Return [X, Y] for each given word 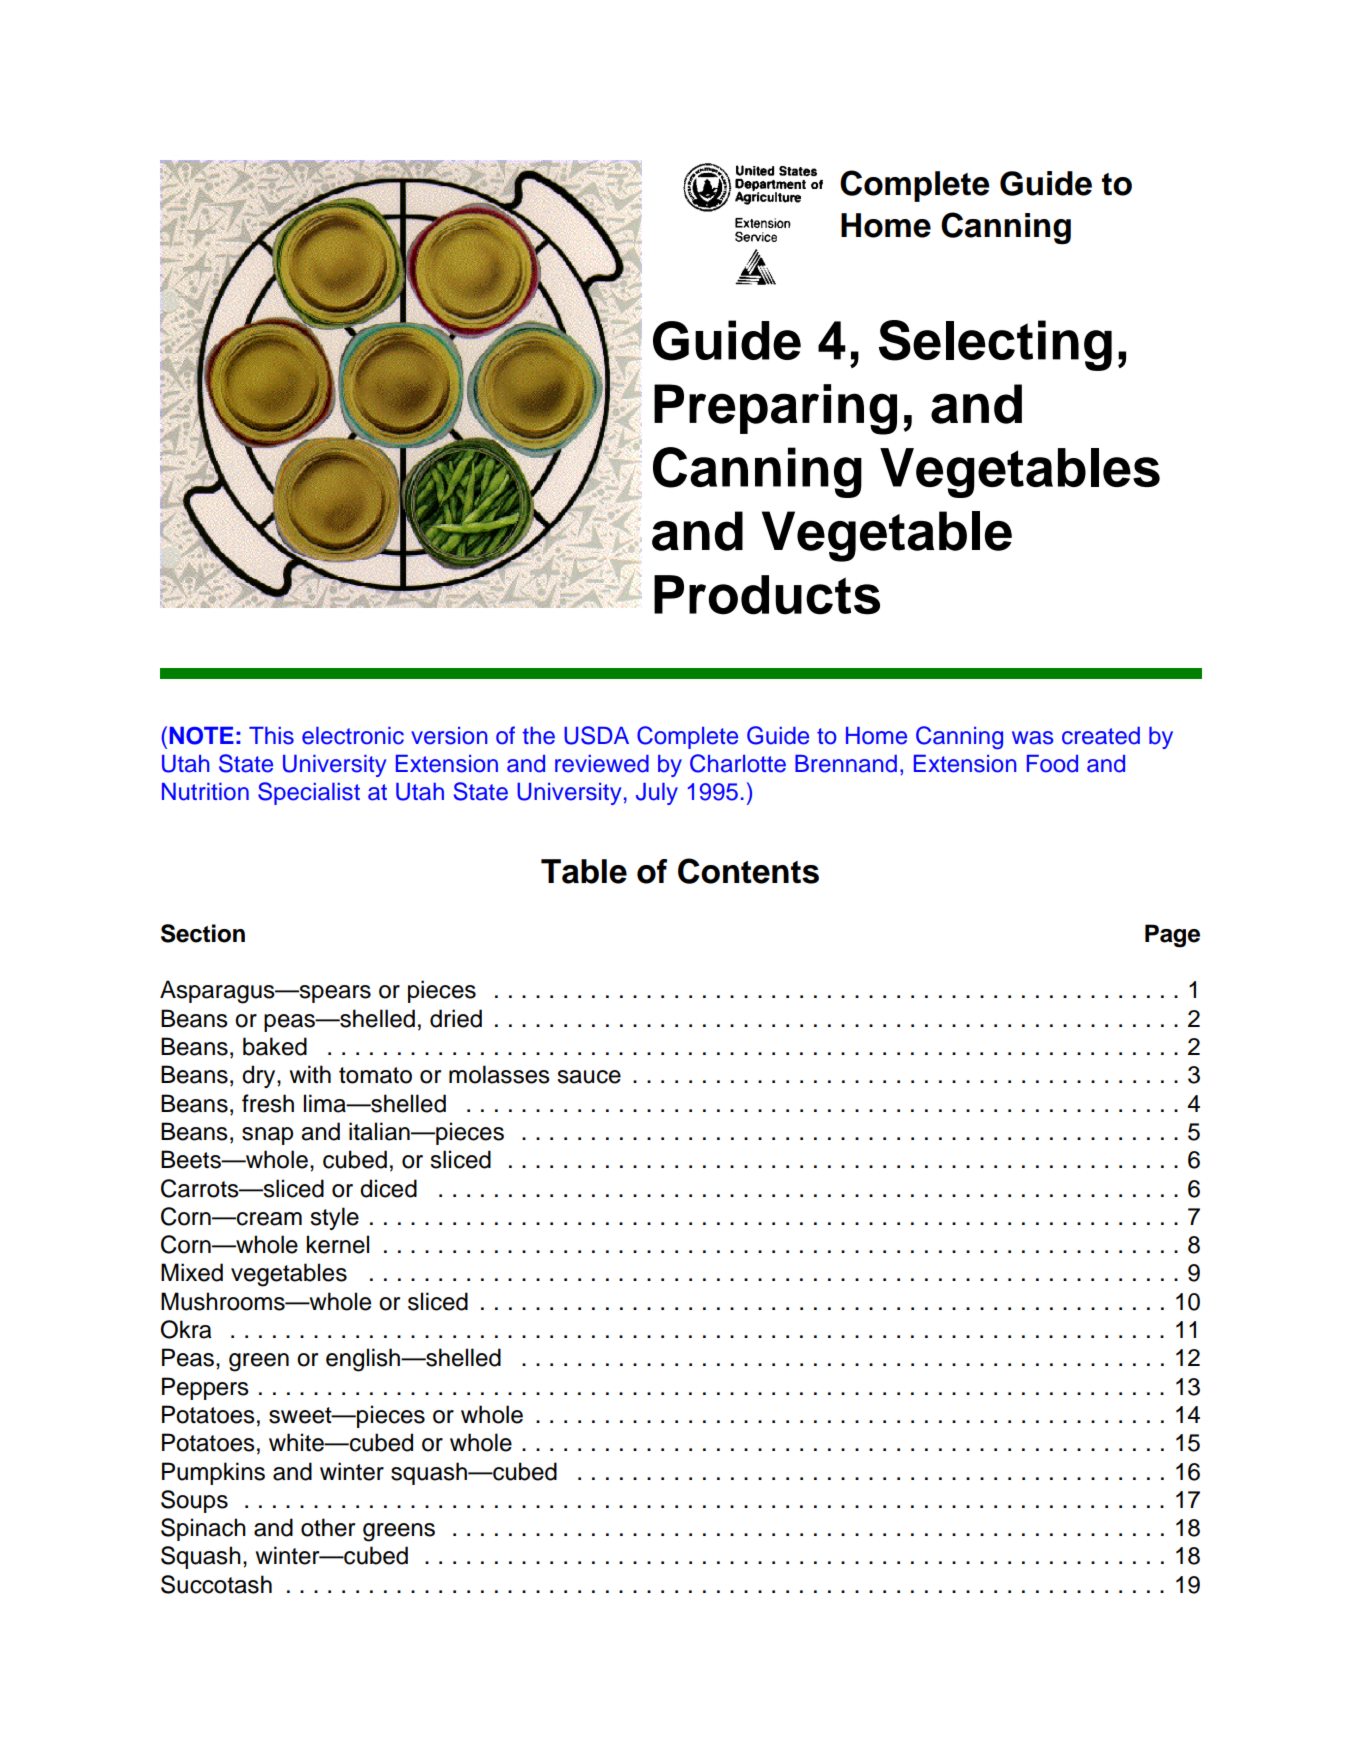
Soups [194, 1501]
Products [767, 595]
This [271, 736]
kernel [338, 1244]
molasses [499, 1074]
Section [203, 933]
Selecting [995, 345]
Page [1172, 936]
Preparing [775, 409]
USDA [596, 735]
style [334, 1218]
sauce [589, 1077]
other [328, 1527]
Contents [748, 871]
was [1033, 738]
